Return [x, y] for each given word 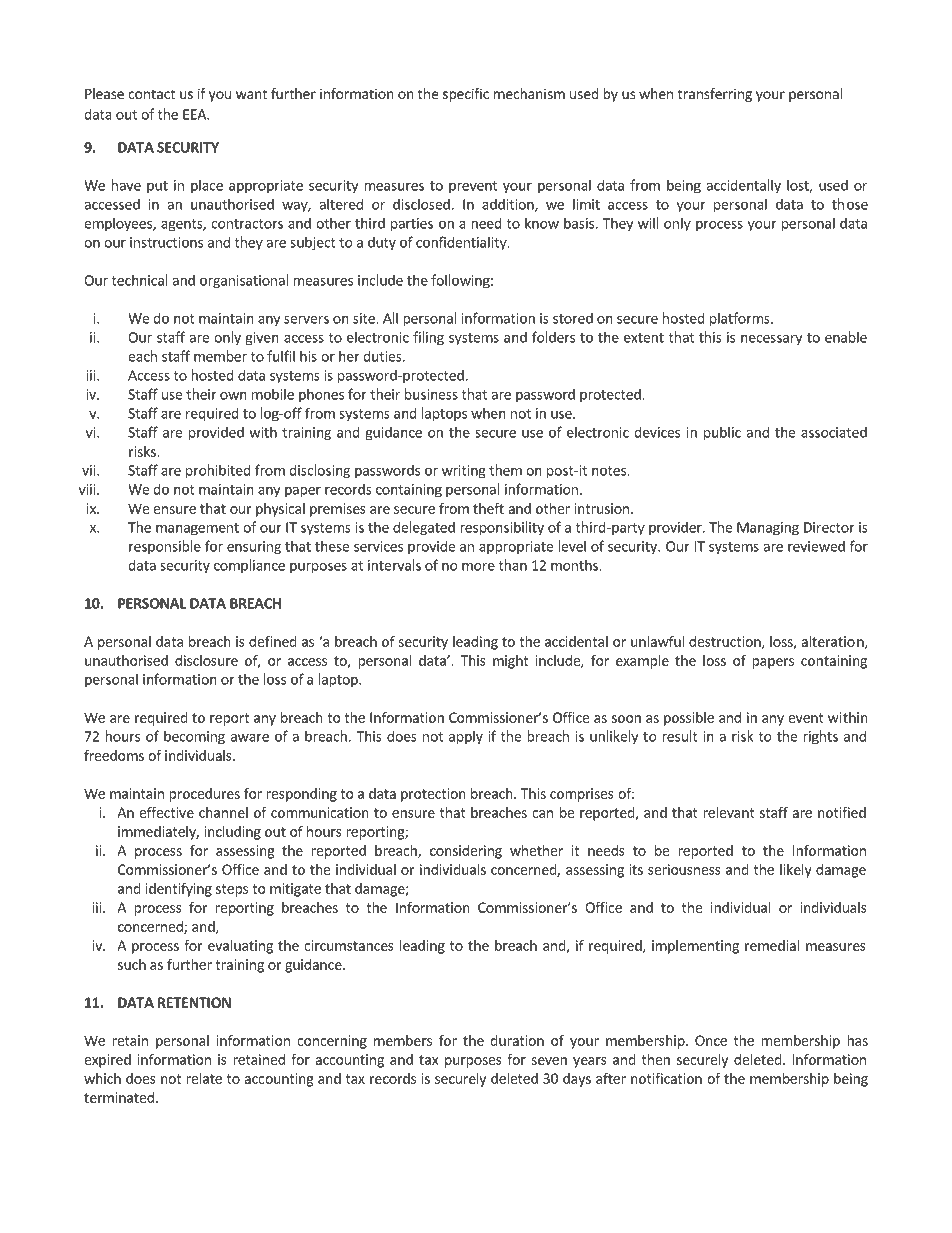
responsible [165, 547]
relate [204, 1078]
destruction [726, 642]
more [478, 567]
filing [428, 338]
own [233, 396]
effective [166, 812]
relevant [729, 812]
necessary [771, 340]
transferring [715, 95]
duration [517, 1040]
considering [466, 852]
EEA [195, 114]
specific [466, 95]
